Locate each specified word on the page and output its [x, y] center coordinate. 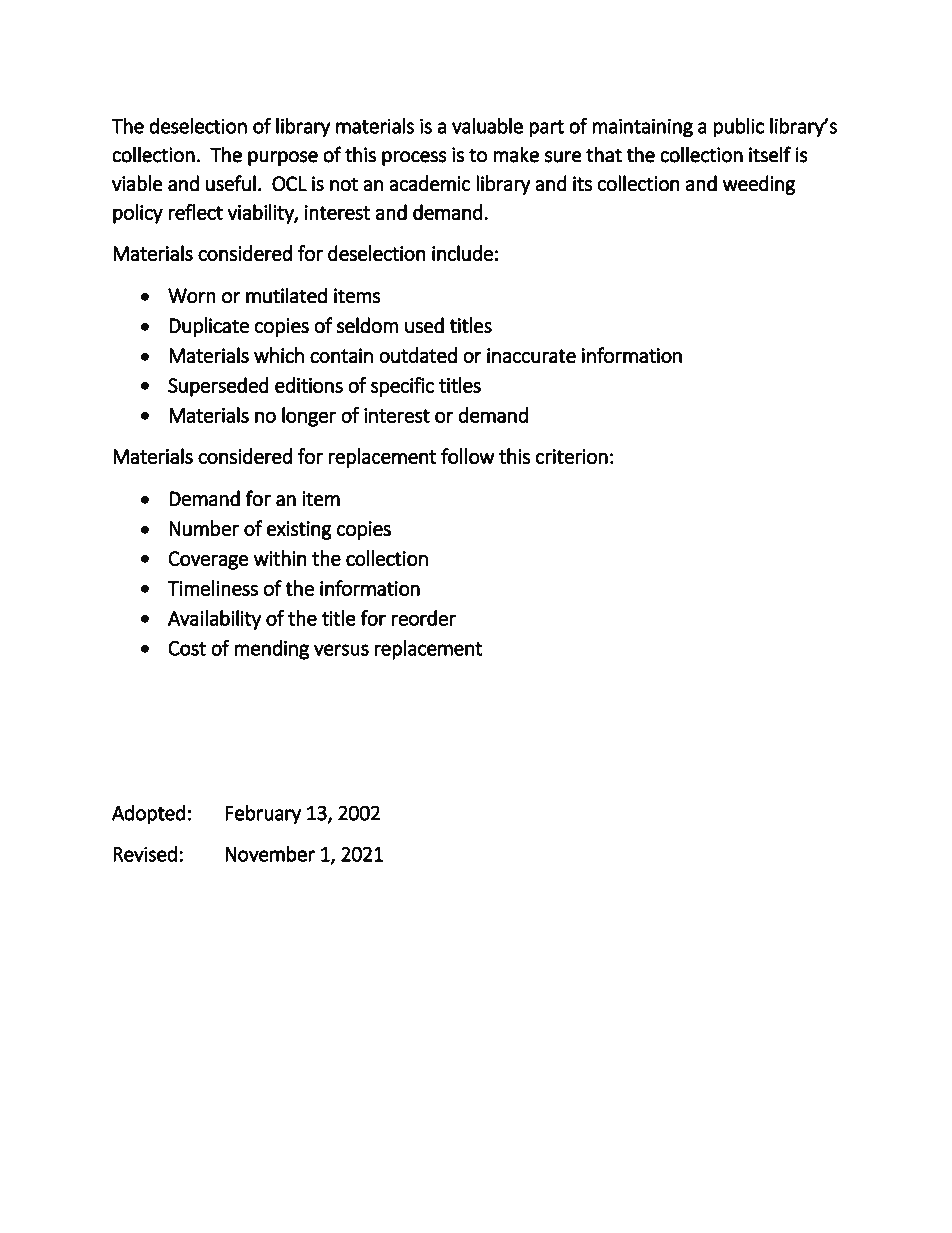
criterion [572, 456]
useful [231, 183]
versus [341, 650]
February [263, 814]
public [738, 128]
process [414, 158]
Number [204, 528]
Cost [187, 648]
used [424, 325]
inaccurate [531, 356]
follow [468, 456]
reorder [423, 618]
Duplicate [209, 327]
